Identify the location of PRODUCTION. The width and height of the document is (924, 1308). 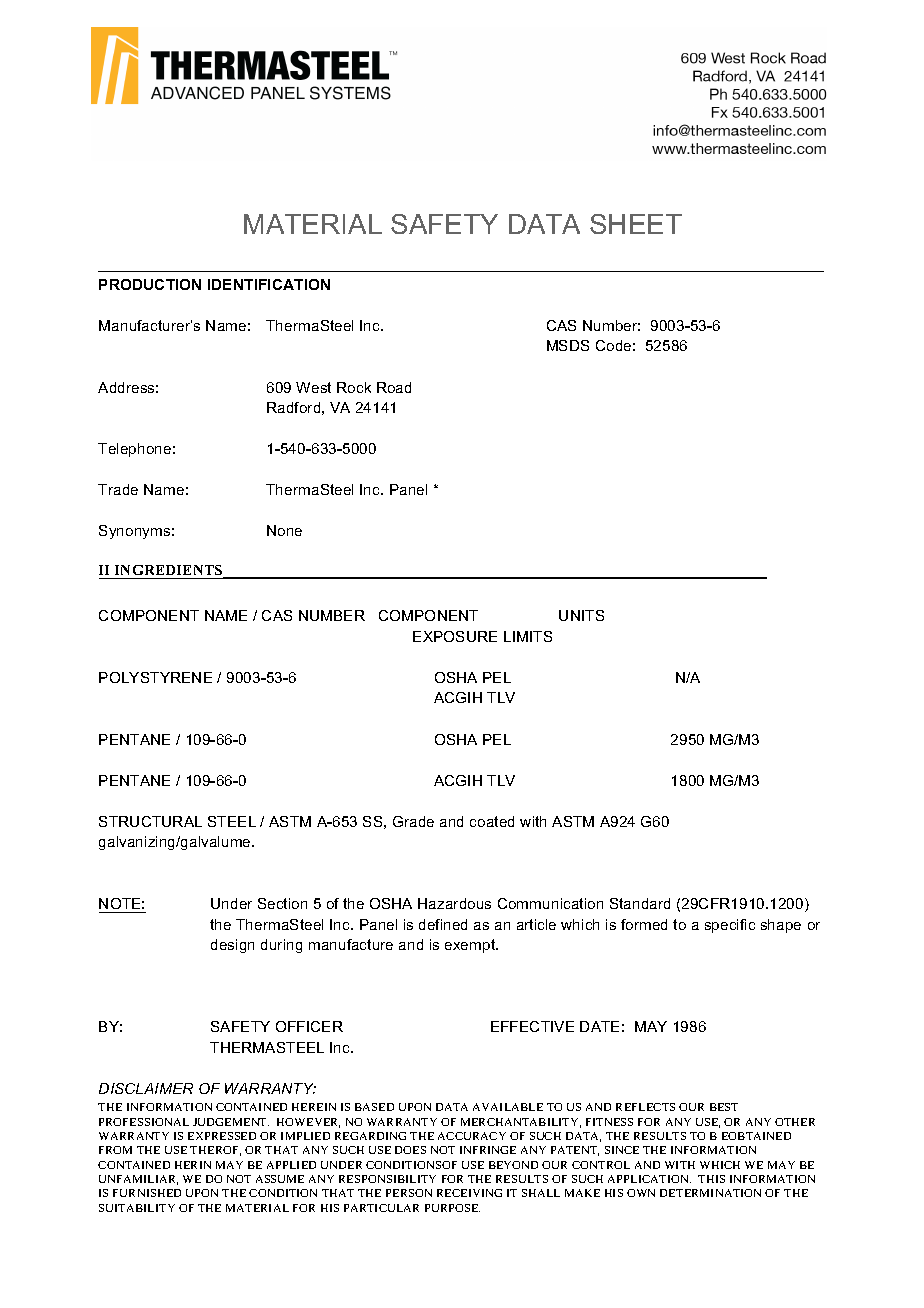
(150, 284).
